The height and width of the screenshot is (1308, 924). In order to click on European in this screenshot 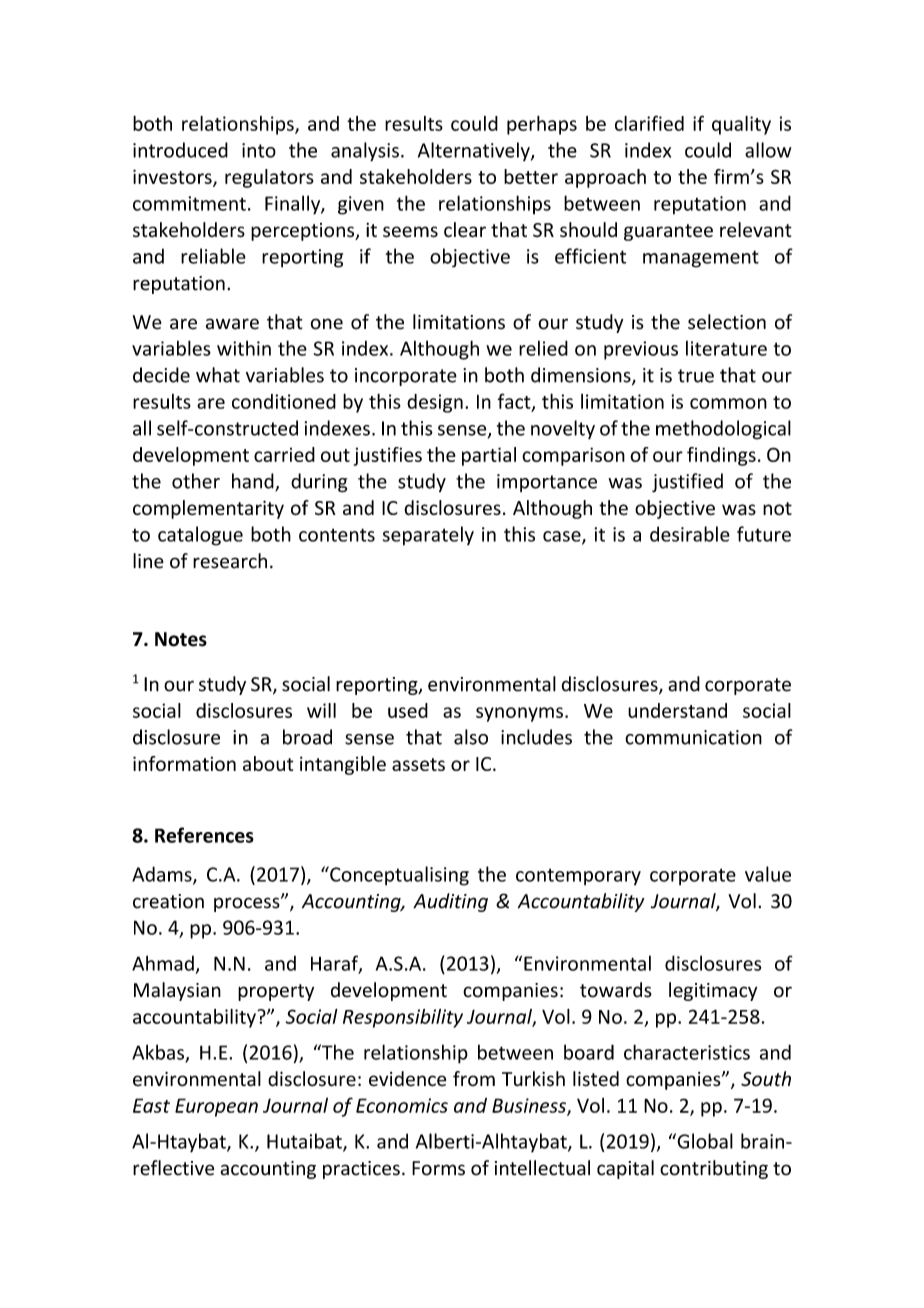, I will do `click(216, 1107)`.
